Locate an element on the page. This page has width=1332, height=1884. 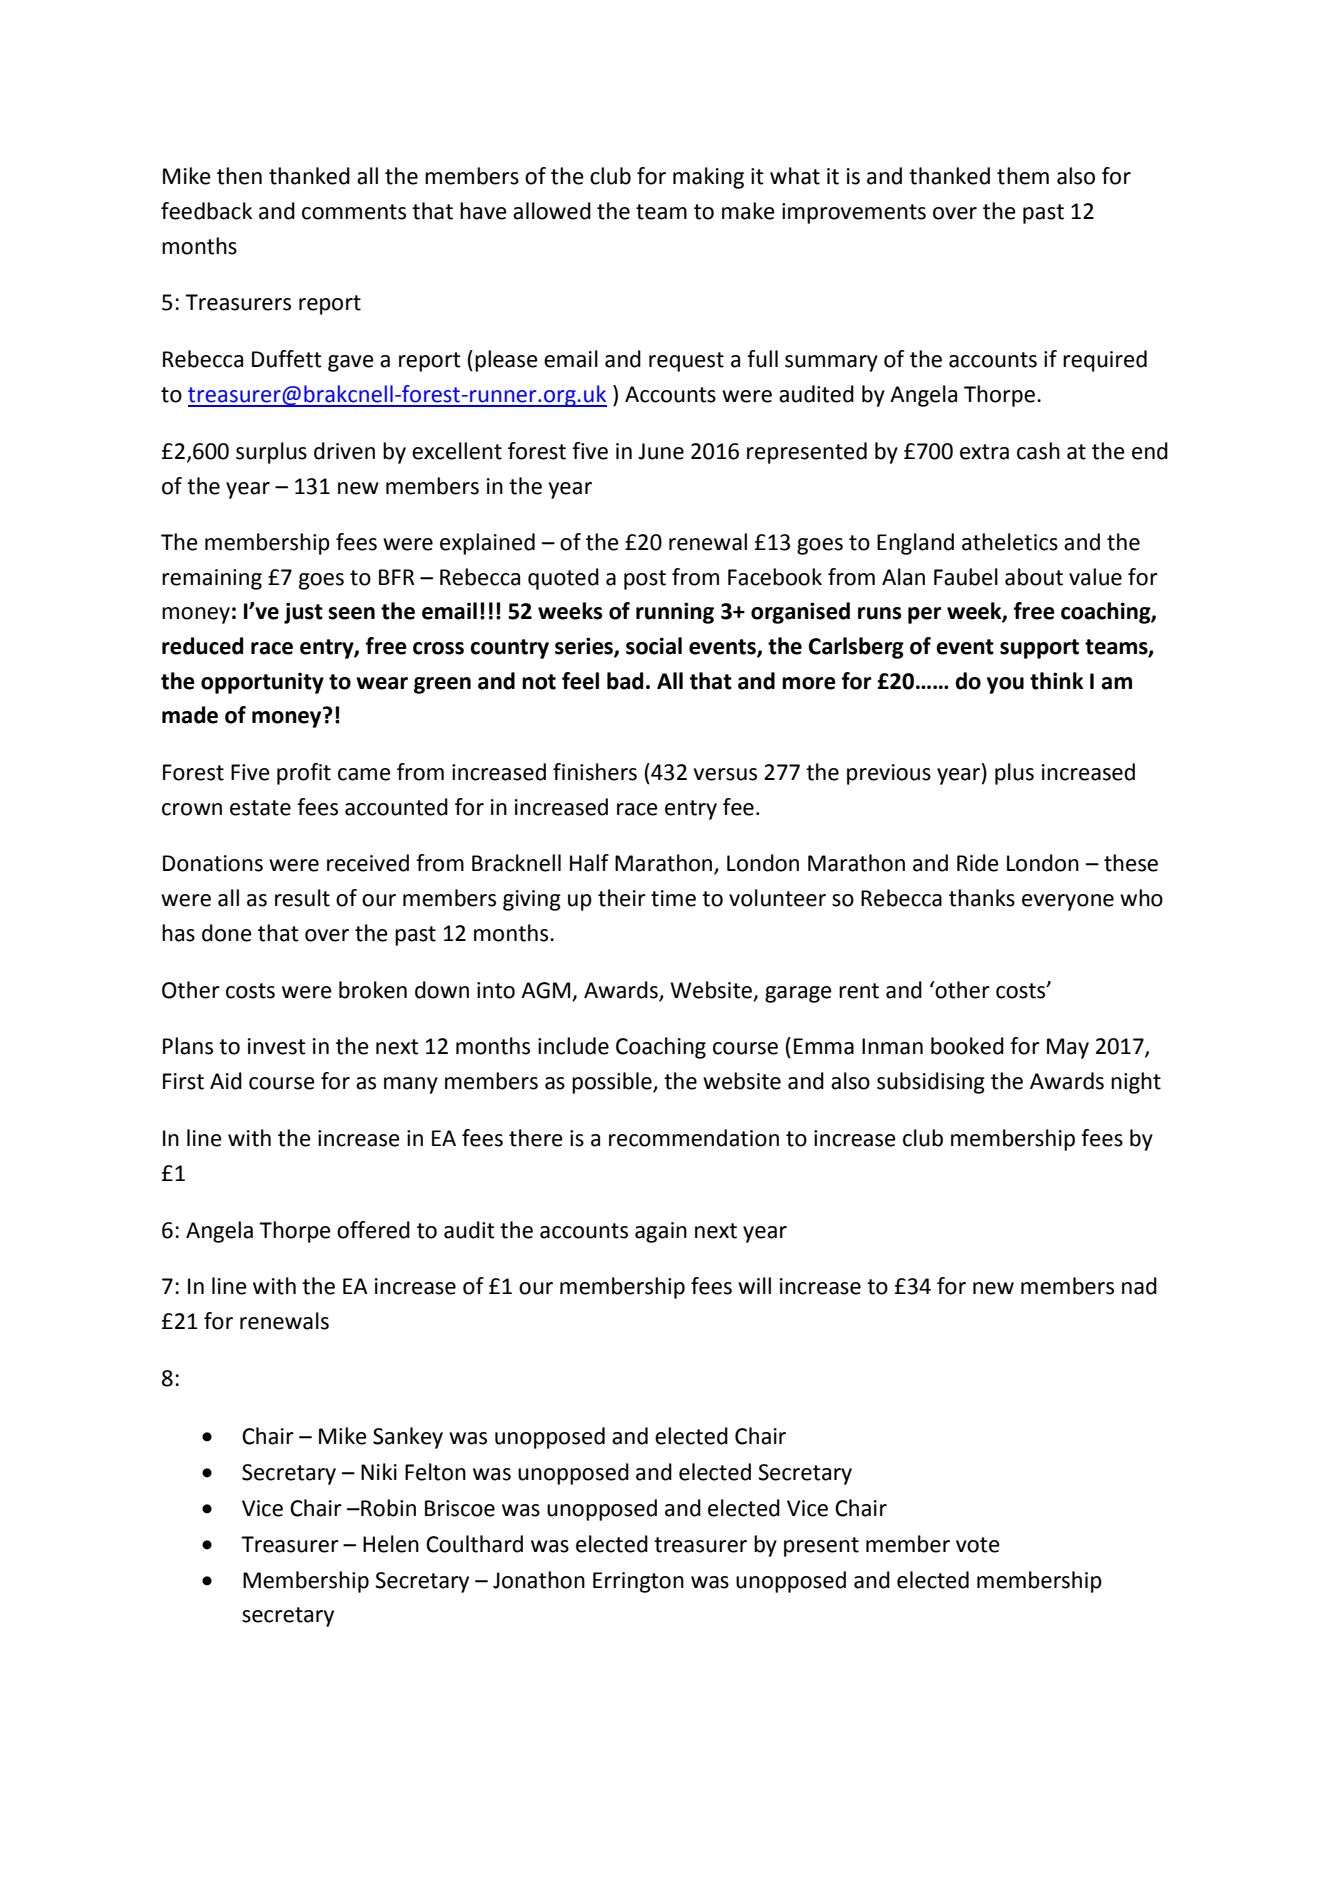
Helen is located at coordinates (391, 1544).
